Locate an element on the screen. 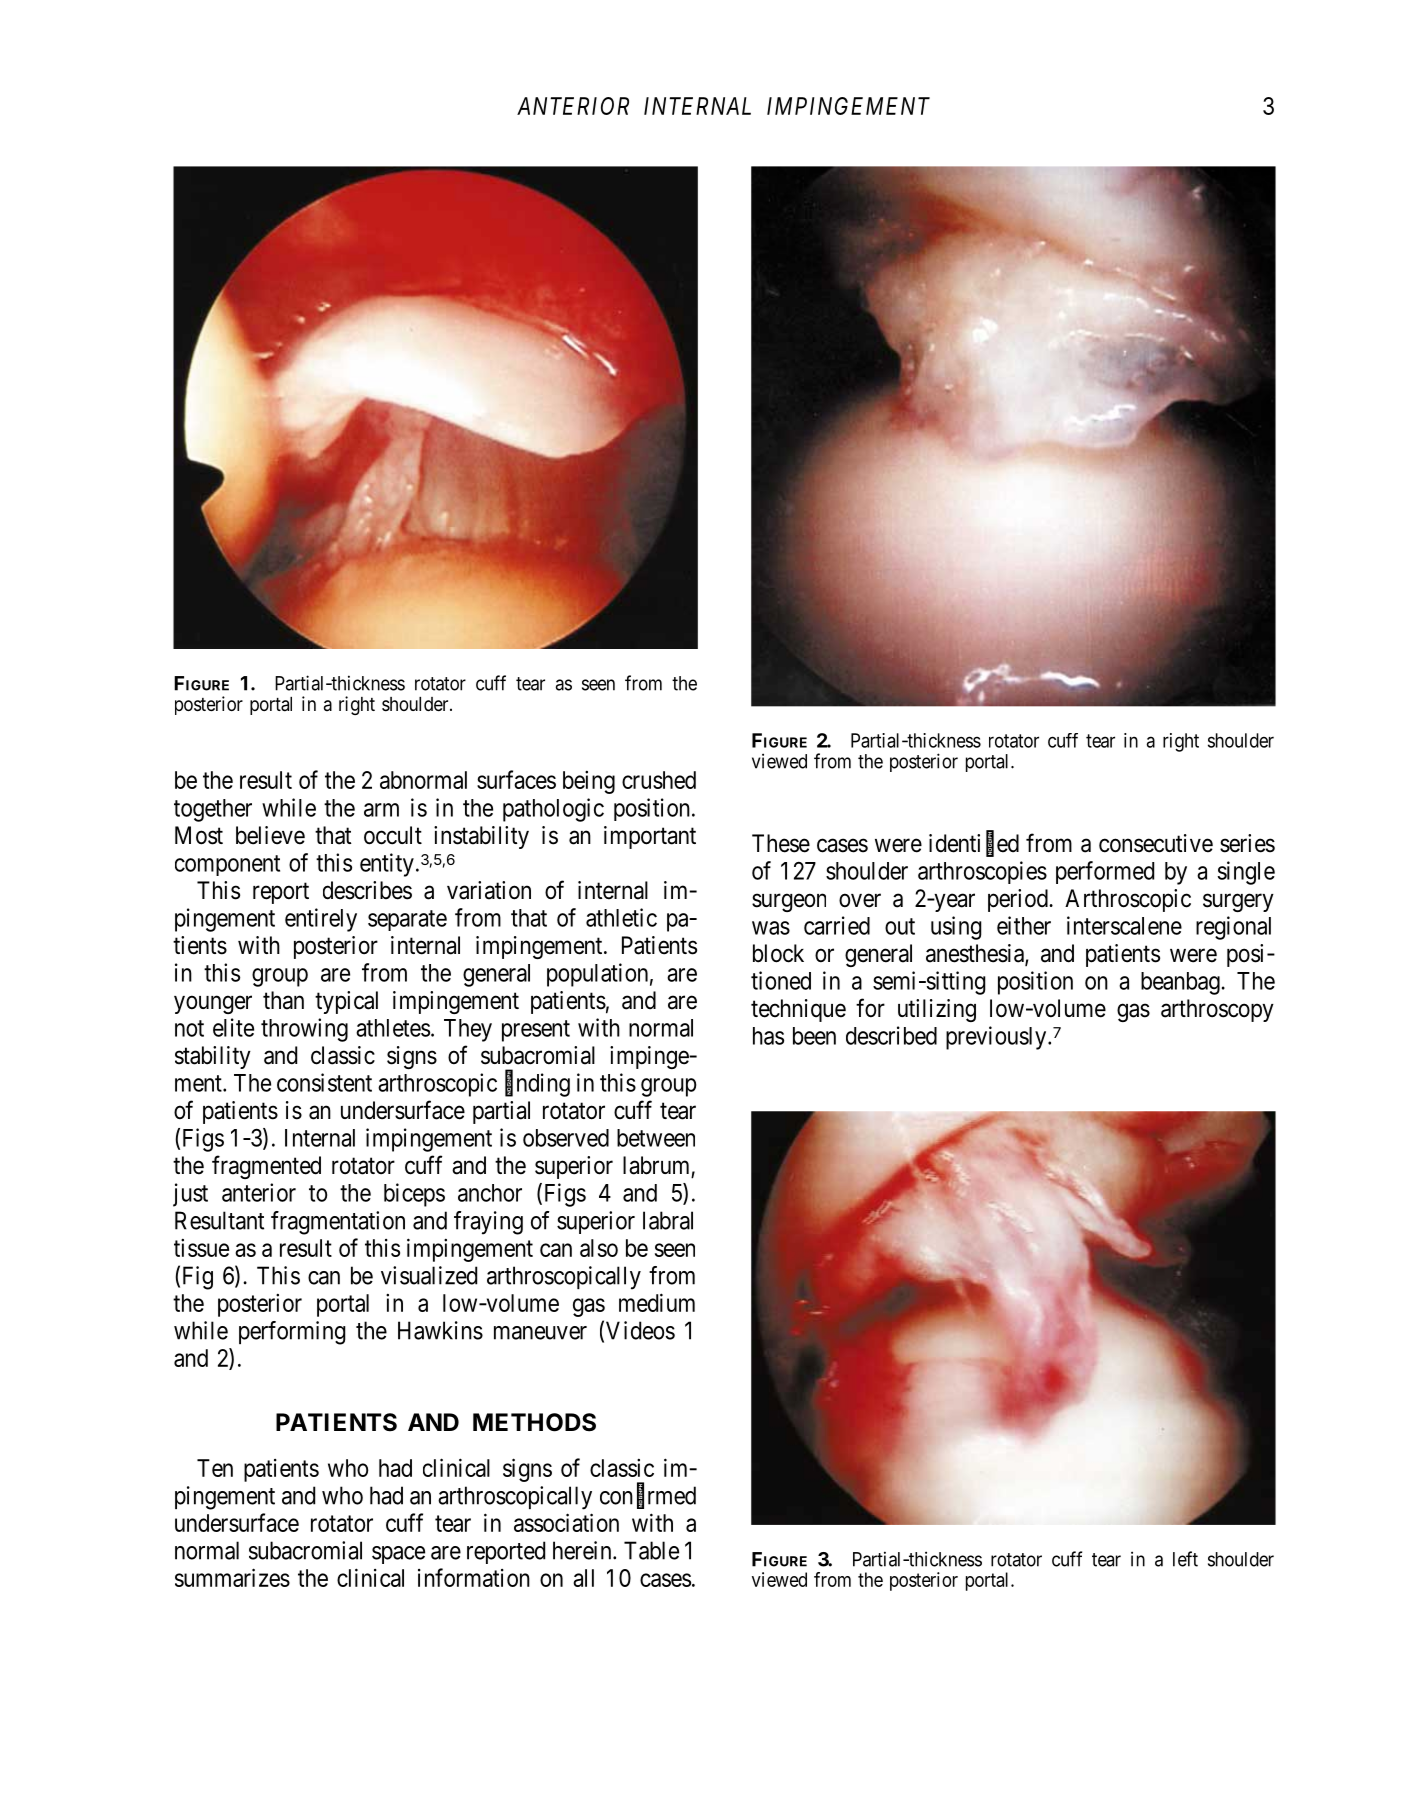  throwing is located at coordinates (304, 1030).
